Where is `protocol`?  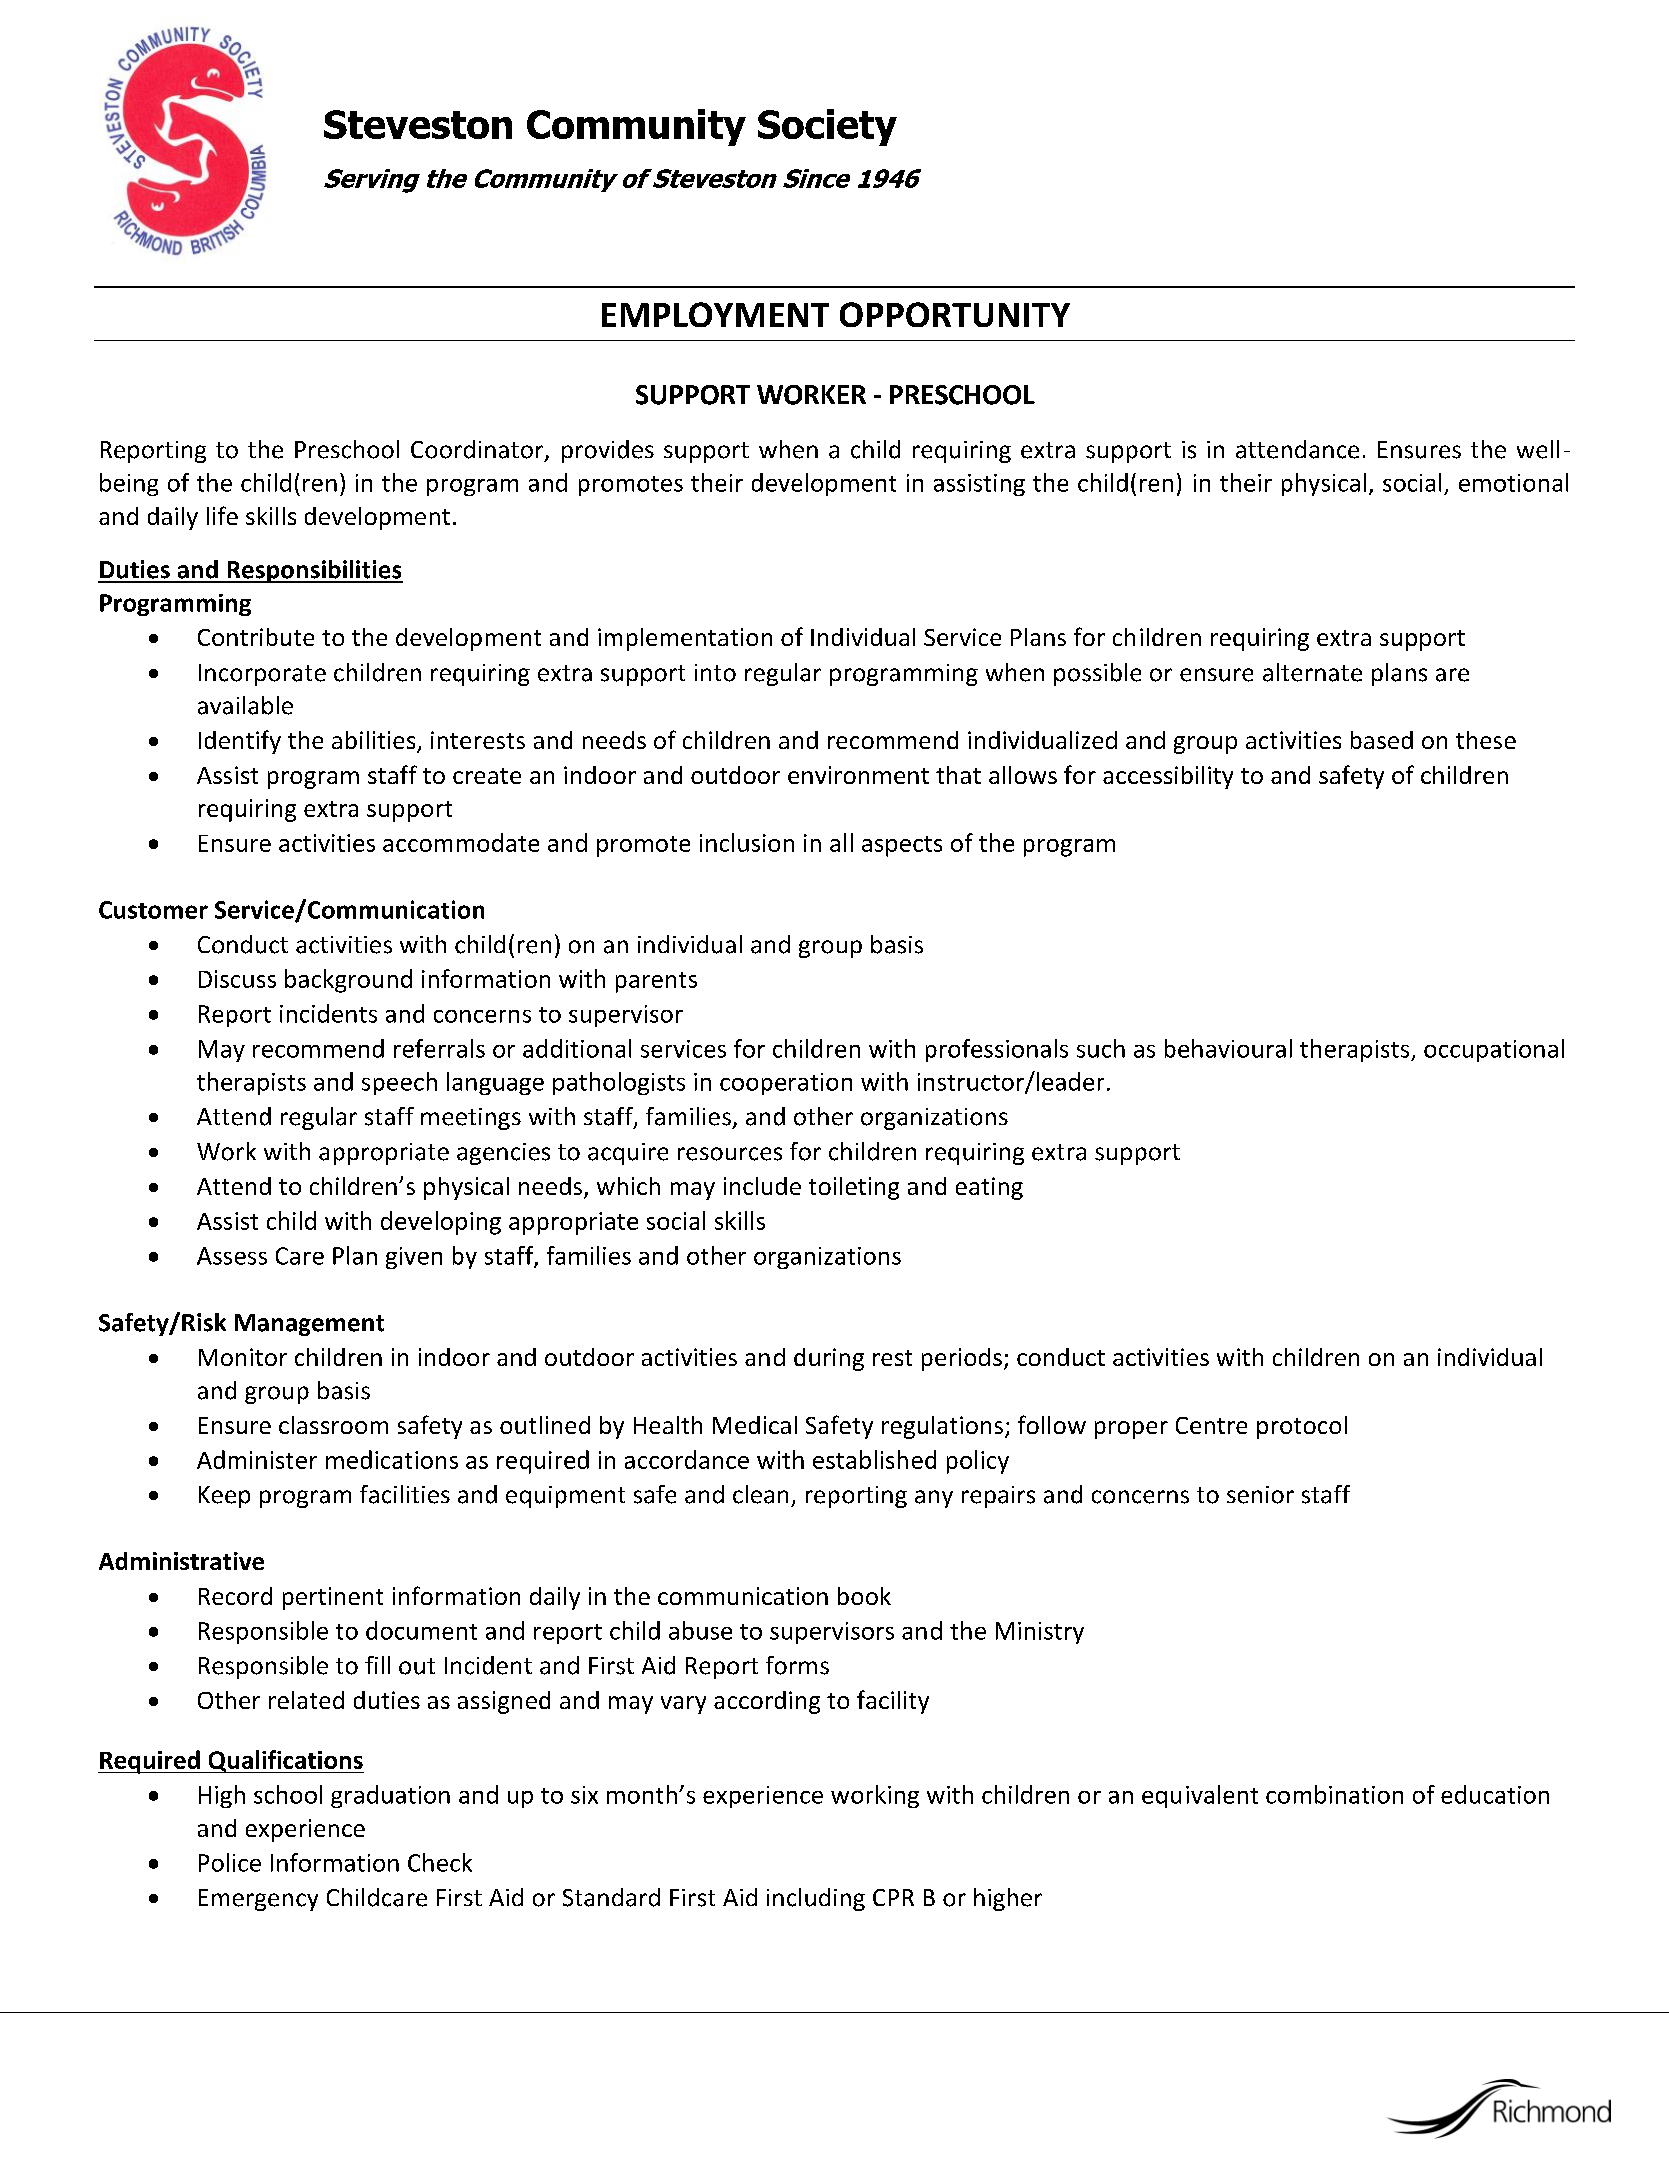
protocol is located at coordinates (1302, 1427).
